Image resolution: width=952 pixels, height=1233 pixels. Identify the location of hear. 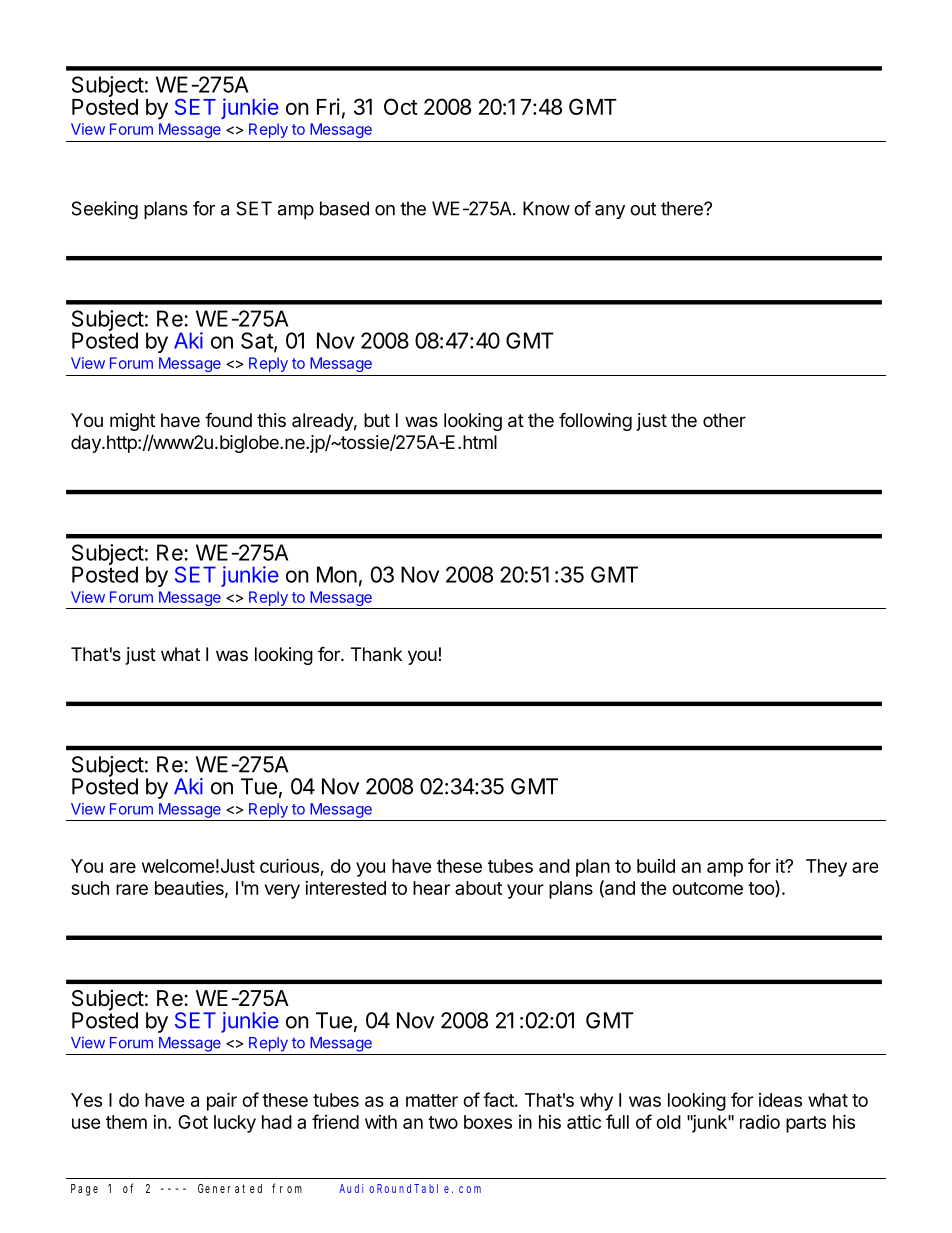
(431, 888).
